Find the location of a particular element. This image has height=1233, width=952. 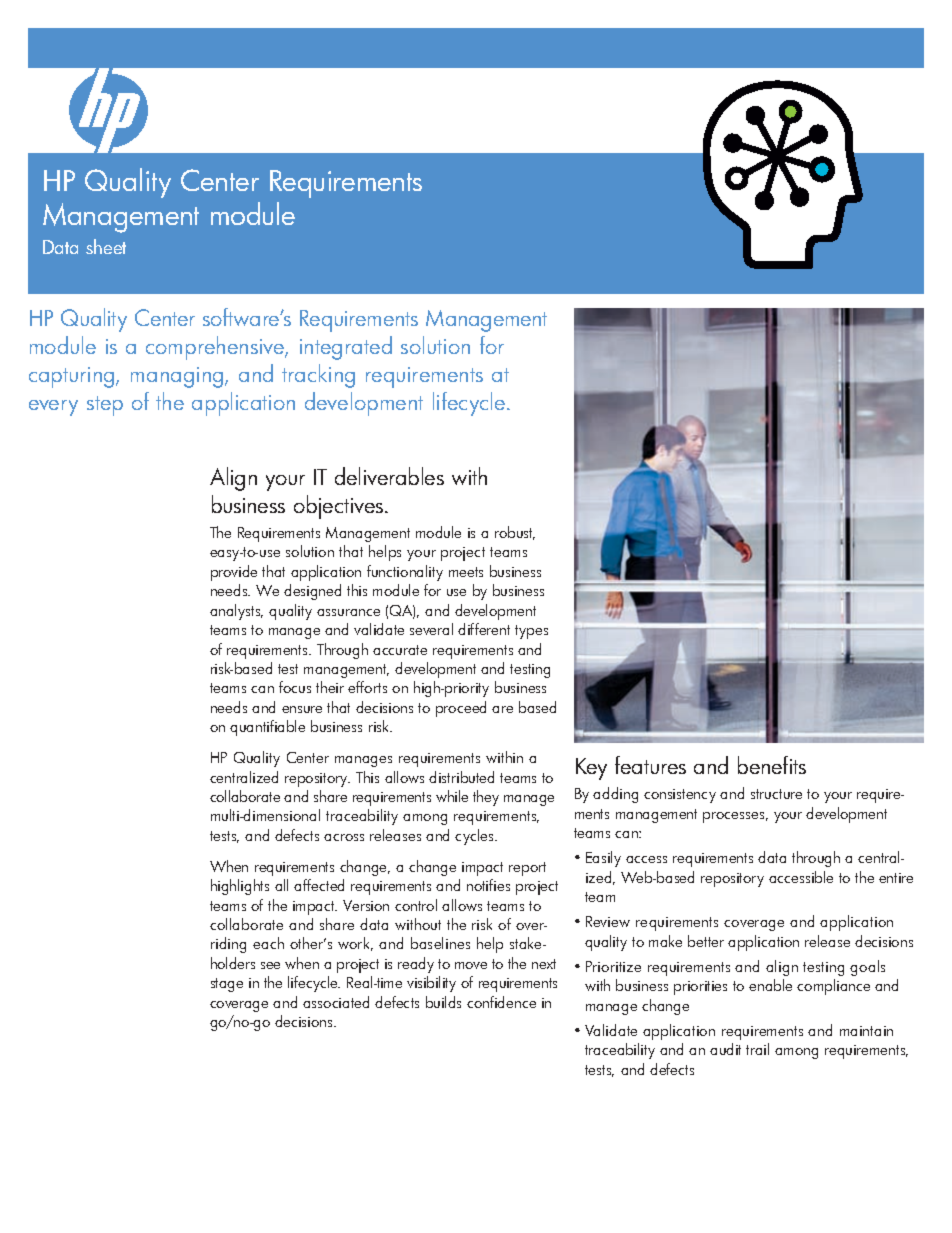

stage is located at coordinates (227, 985).
